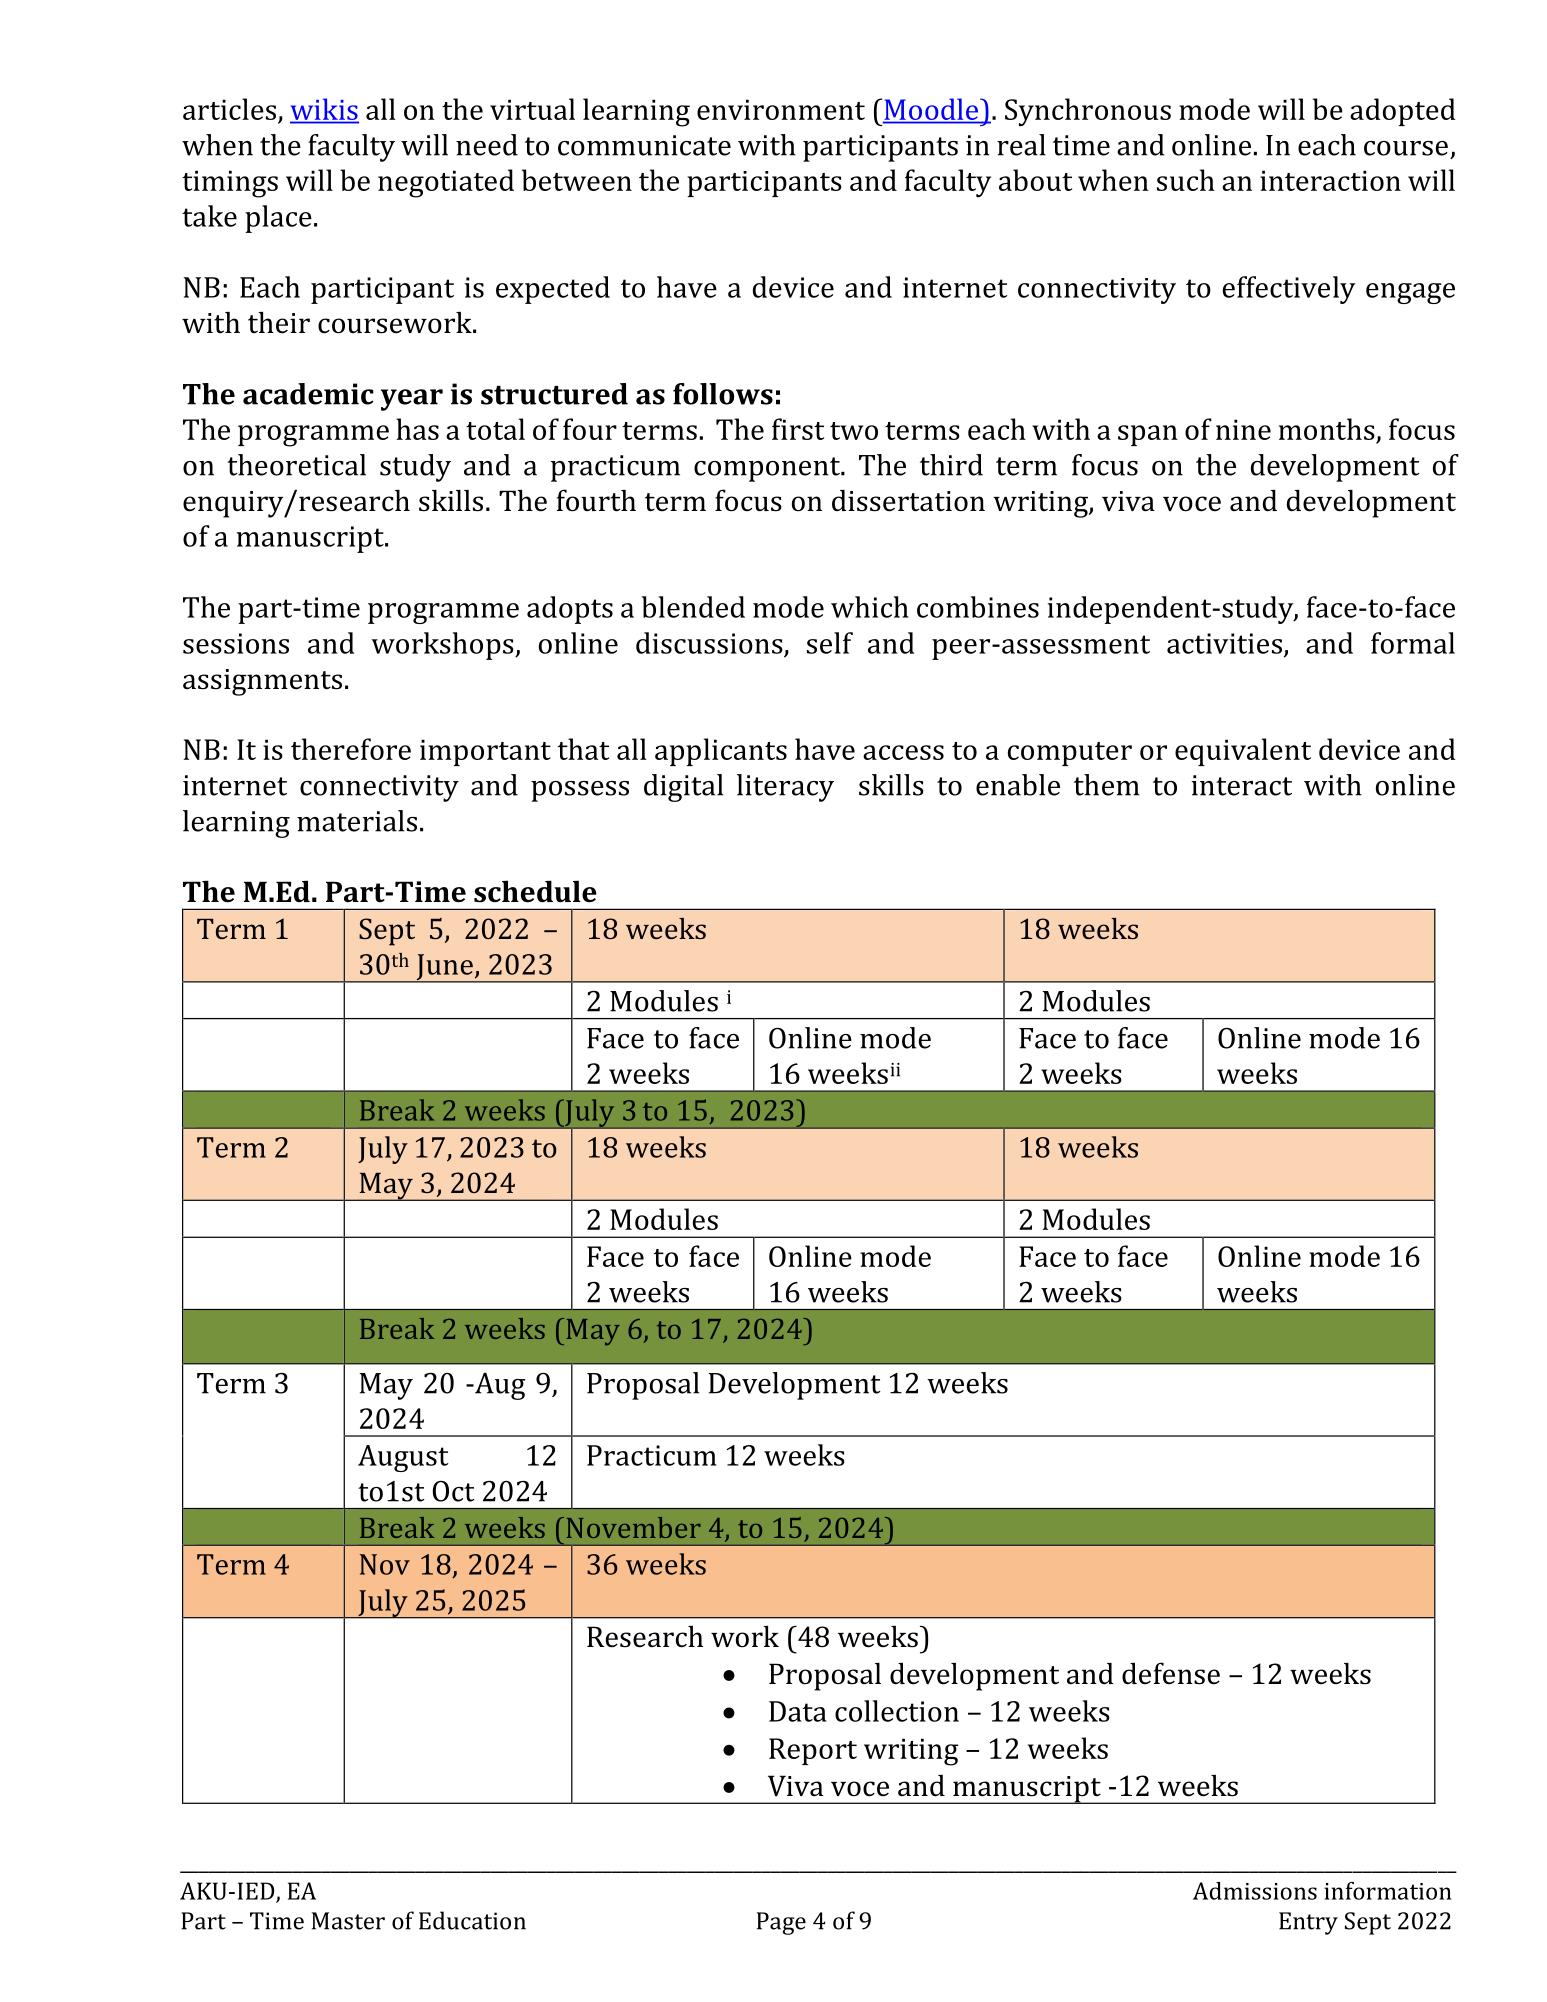 Image resolution: width=1547 pixels, height=2002 pixels. Describe the element at coordinates (781, 1923) in the document. I see `Page` at that location.
